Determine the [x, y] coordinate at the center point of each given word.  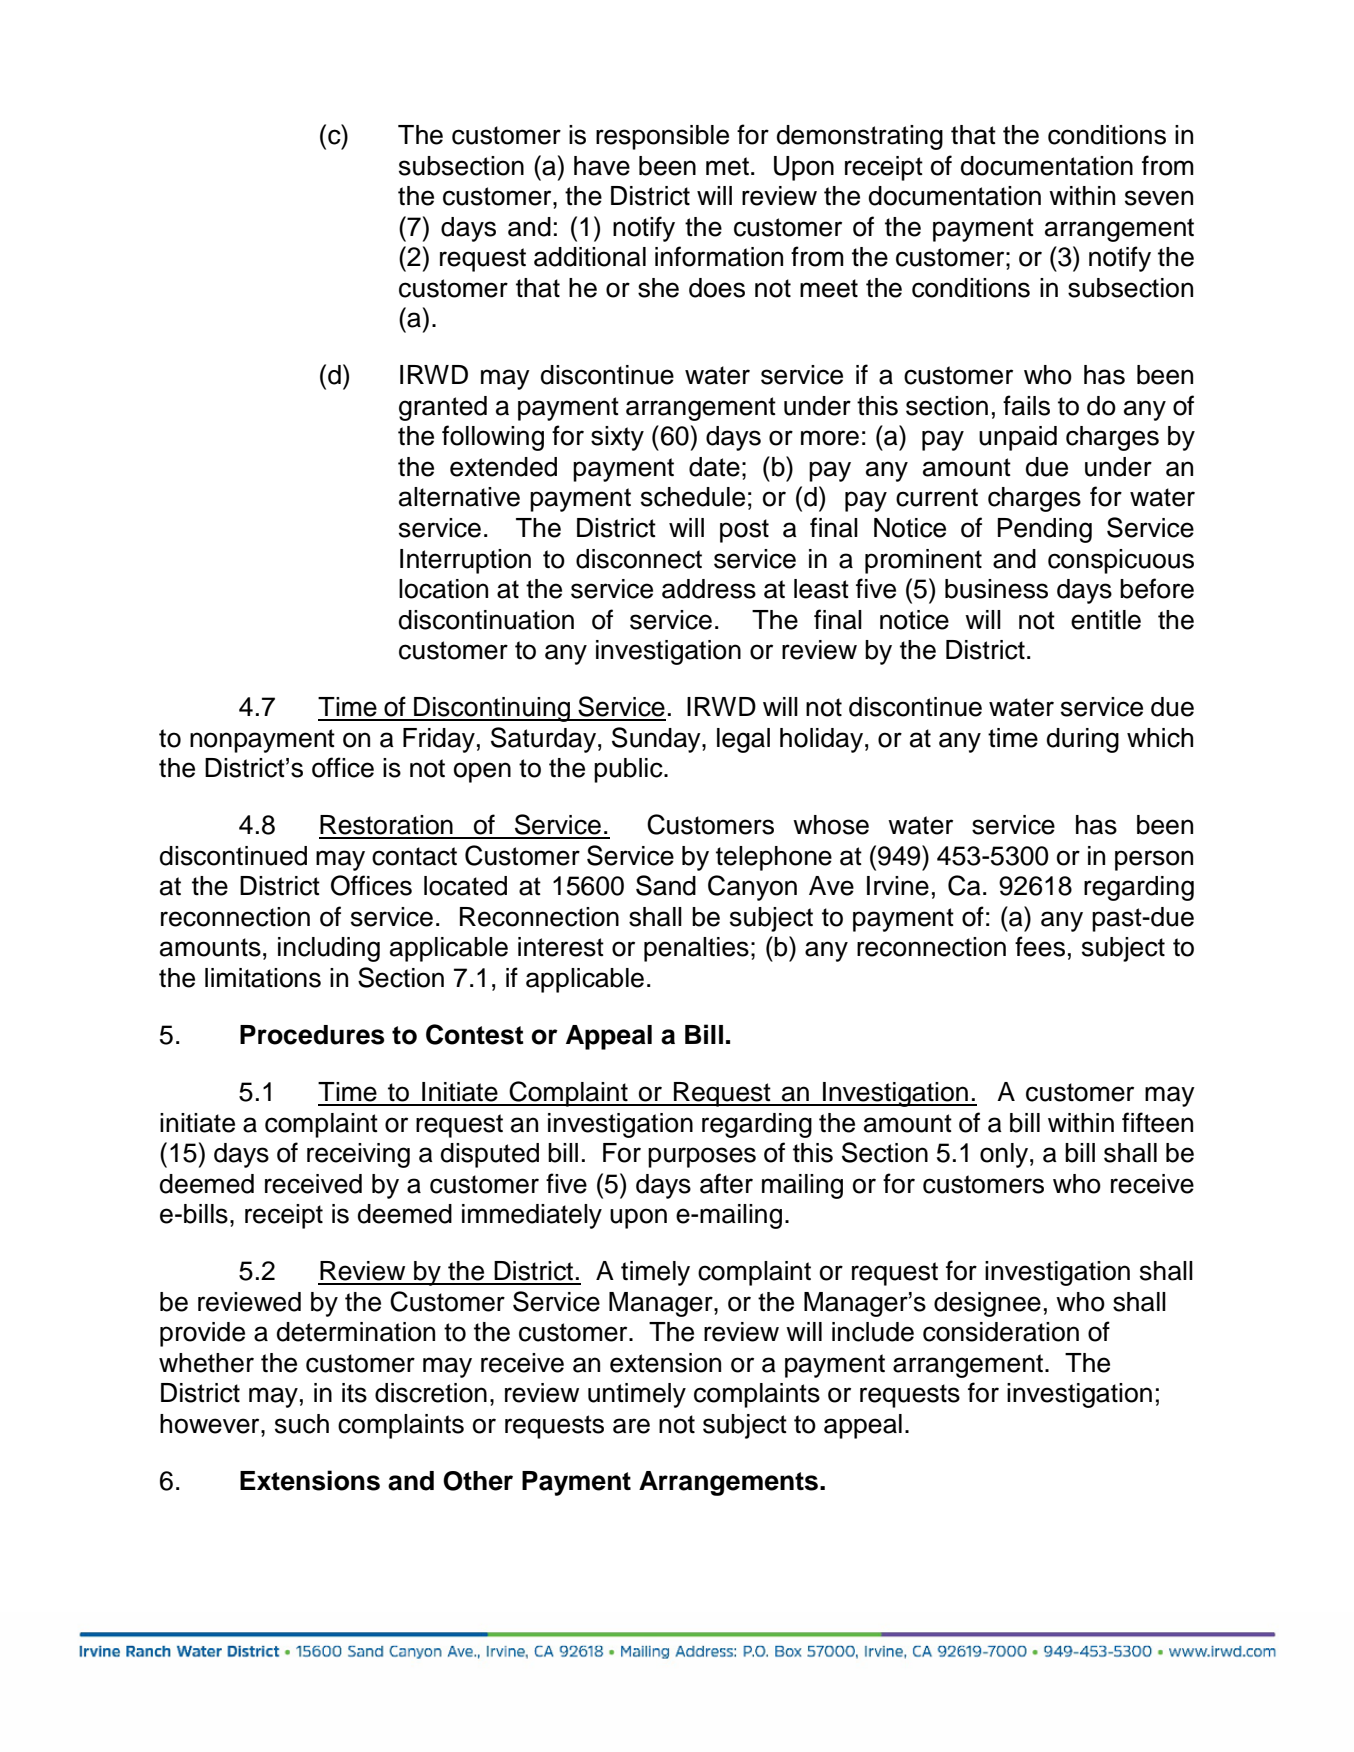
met [727, 166]
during [1083, 740]
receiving [358, 1155]
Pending [1045, 530]
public [629, 770]
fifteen [1157, 1122]
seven [1159, 198]
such [302, 1424]
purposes [702, 1157]
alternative [459, 497]
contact [414, 856]
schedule [693, 497]
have [602, 166]
